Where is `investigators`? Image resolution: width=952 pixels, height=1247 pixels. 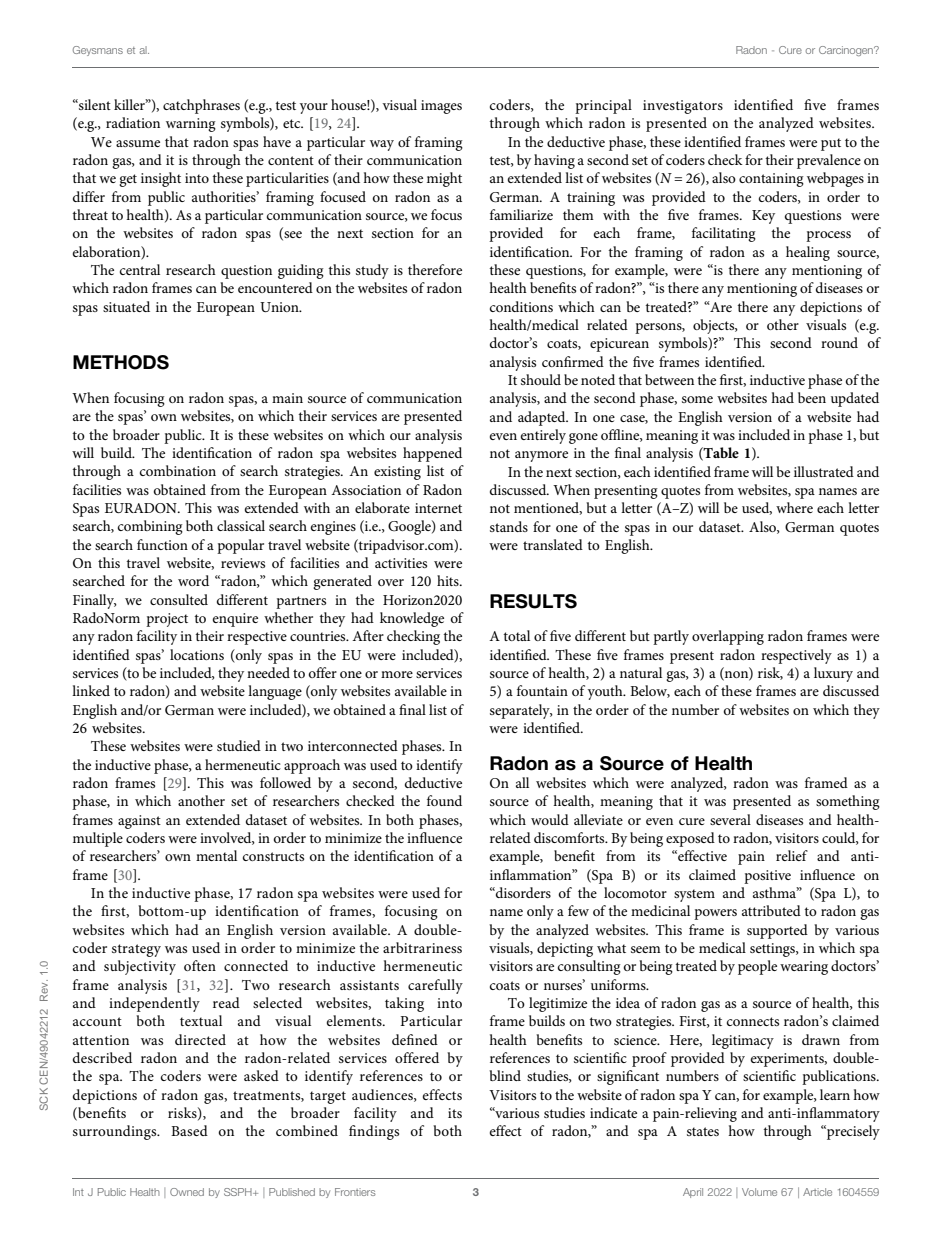
investigators is located at coordinates (683, 107).
